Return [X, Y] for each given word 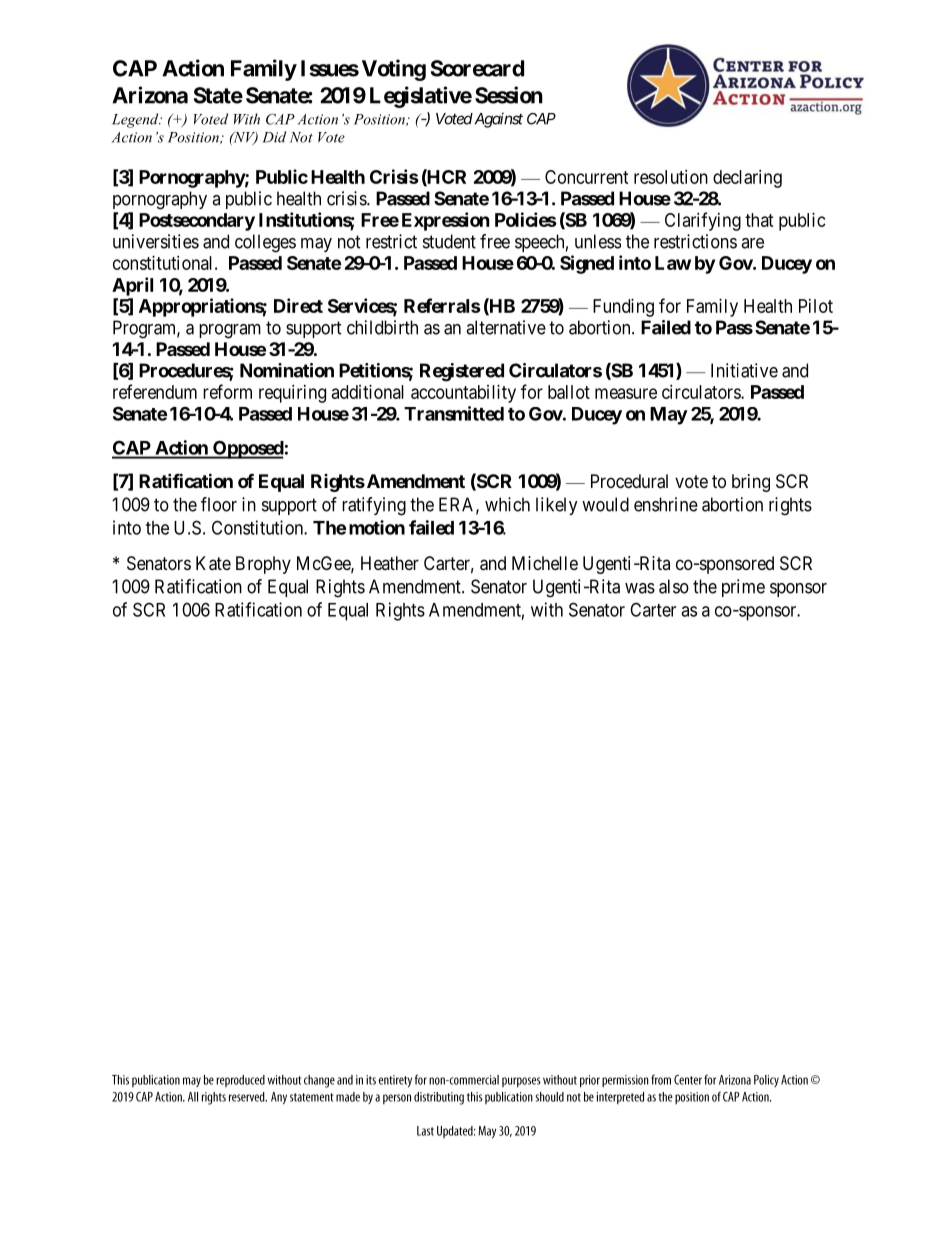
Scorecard [477, 68]
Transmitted [454, 413]
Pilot [816, 306]
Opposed [247, 449]
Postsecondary [197, 222]
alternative [506, 327]
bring [751, 483]
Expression [446, 221]
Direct [298, 305]
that [759, 220]
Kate [213, 563]
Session [509, 95]
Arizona [150, 95]
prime [743, 588]
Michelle [545, 563]
